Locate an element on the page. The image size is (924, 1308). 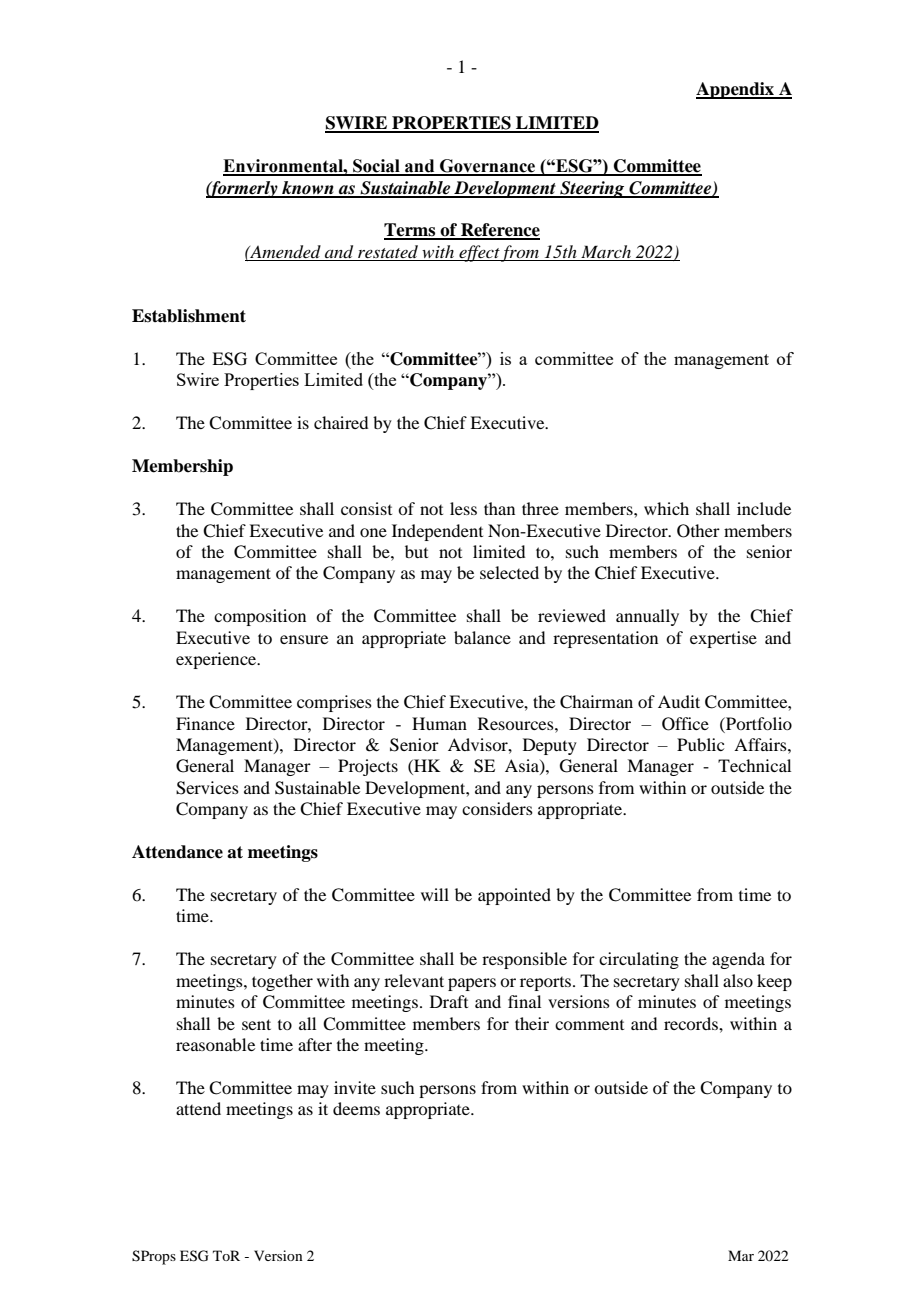
March is located at coordinates (606, 251).
